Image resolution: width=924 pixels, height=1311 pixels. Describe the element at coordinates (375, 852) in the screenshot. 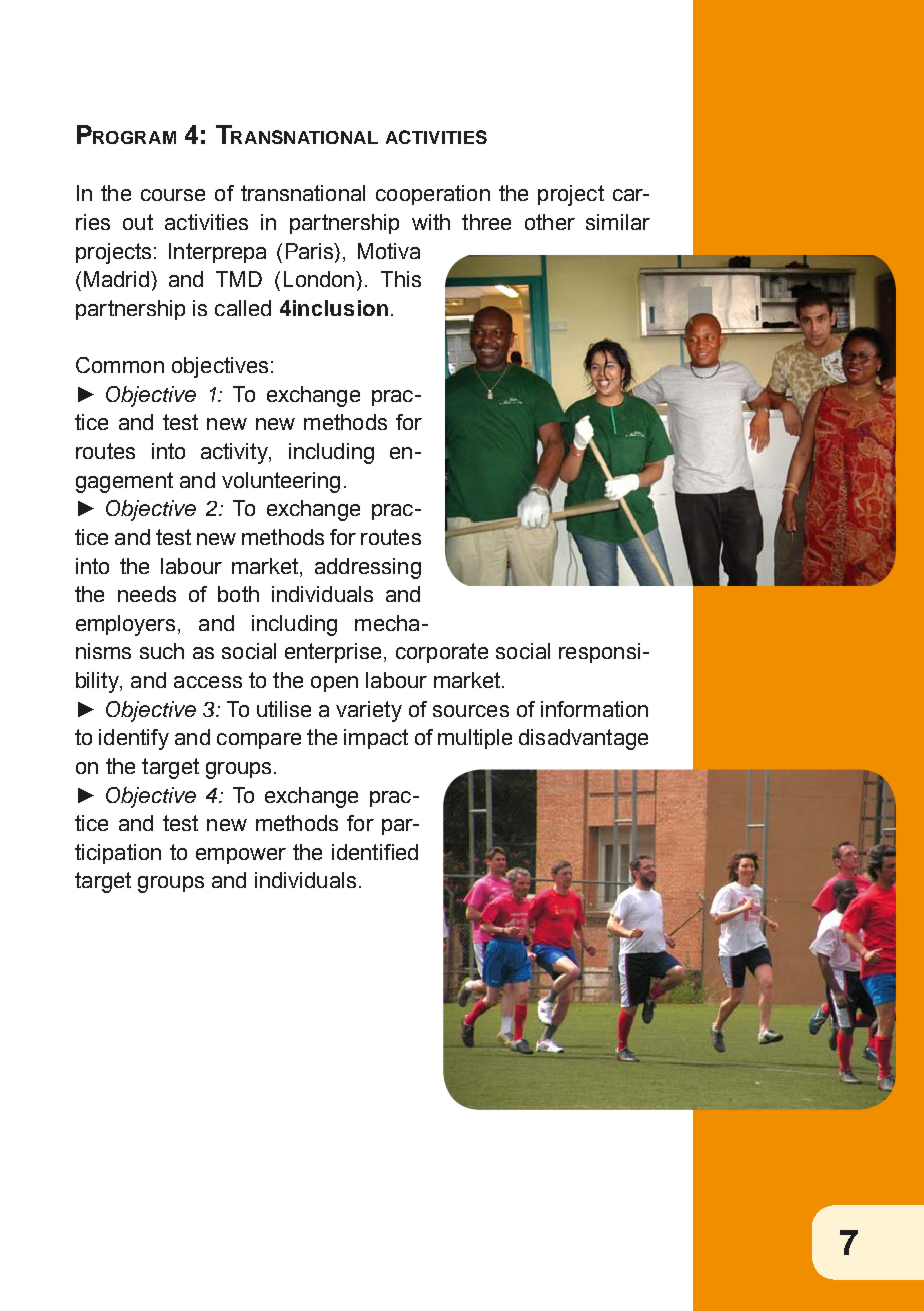

I see `identified` at that location.
